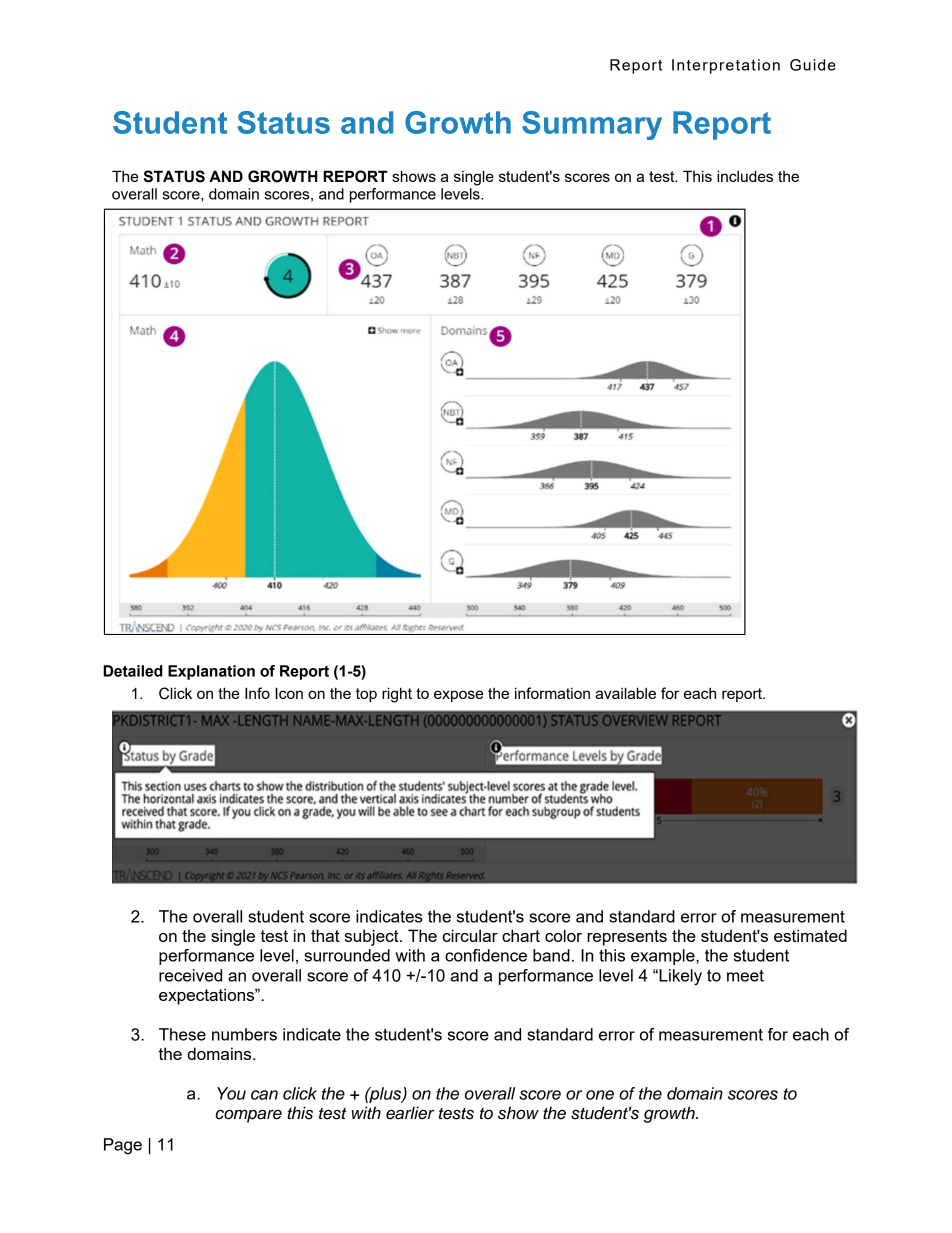 The height and width of the image is (1233, 952). Describe the element at coordinates (470, 935) in the image. I see `circular` at that location.
